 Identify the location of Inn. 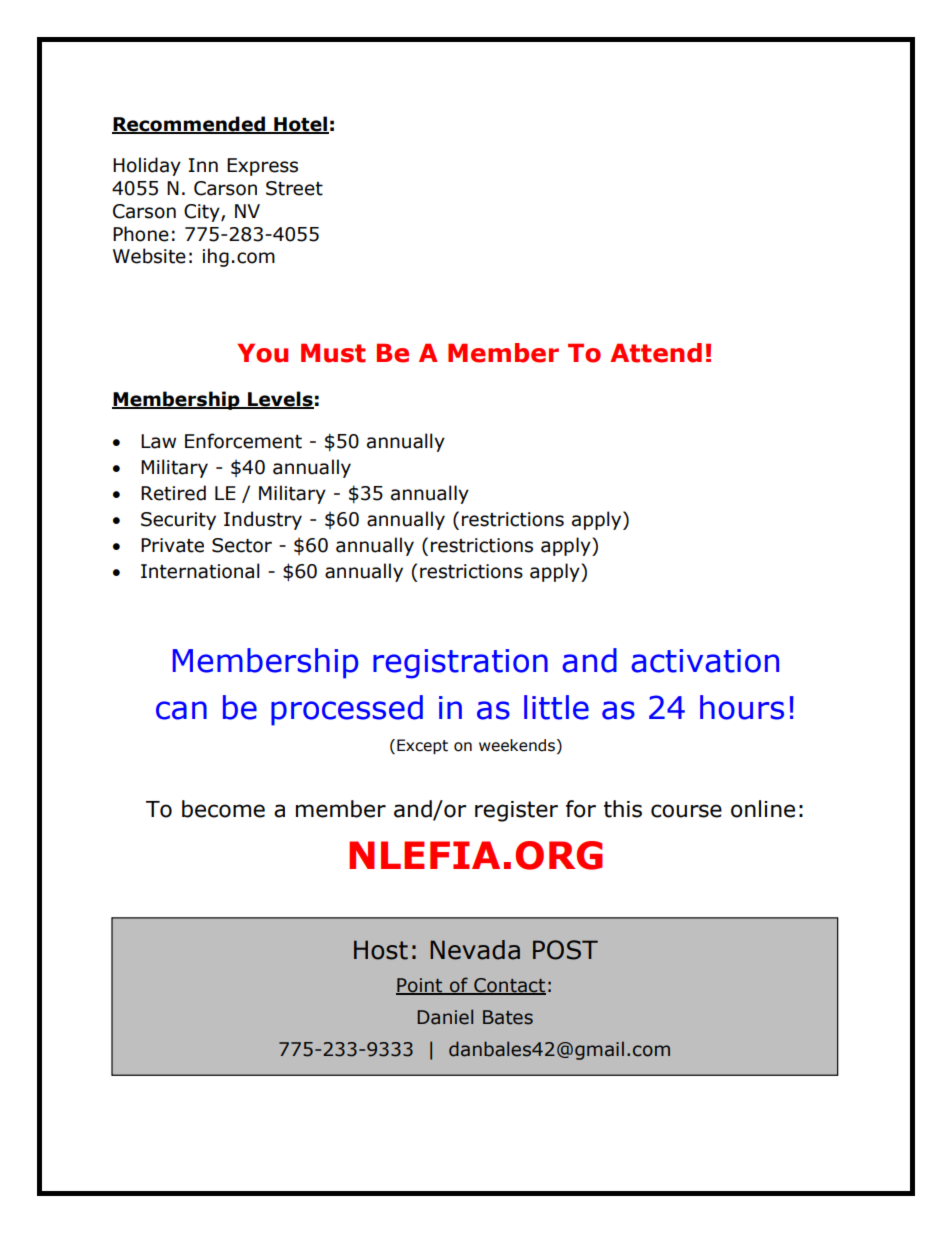
(203, 165).
